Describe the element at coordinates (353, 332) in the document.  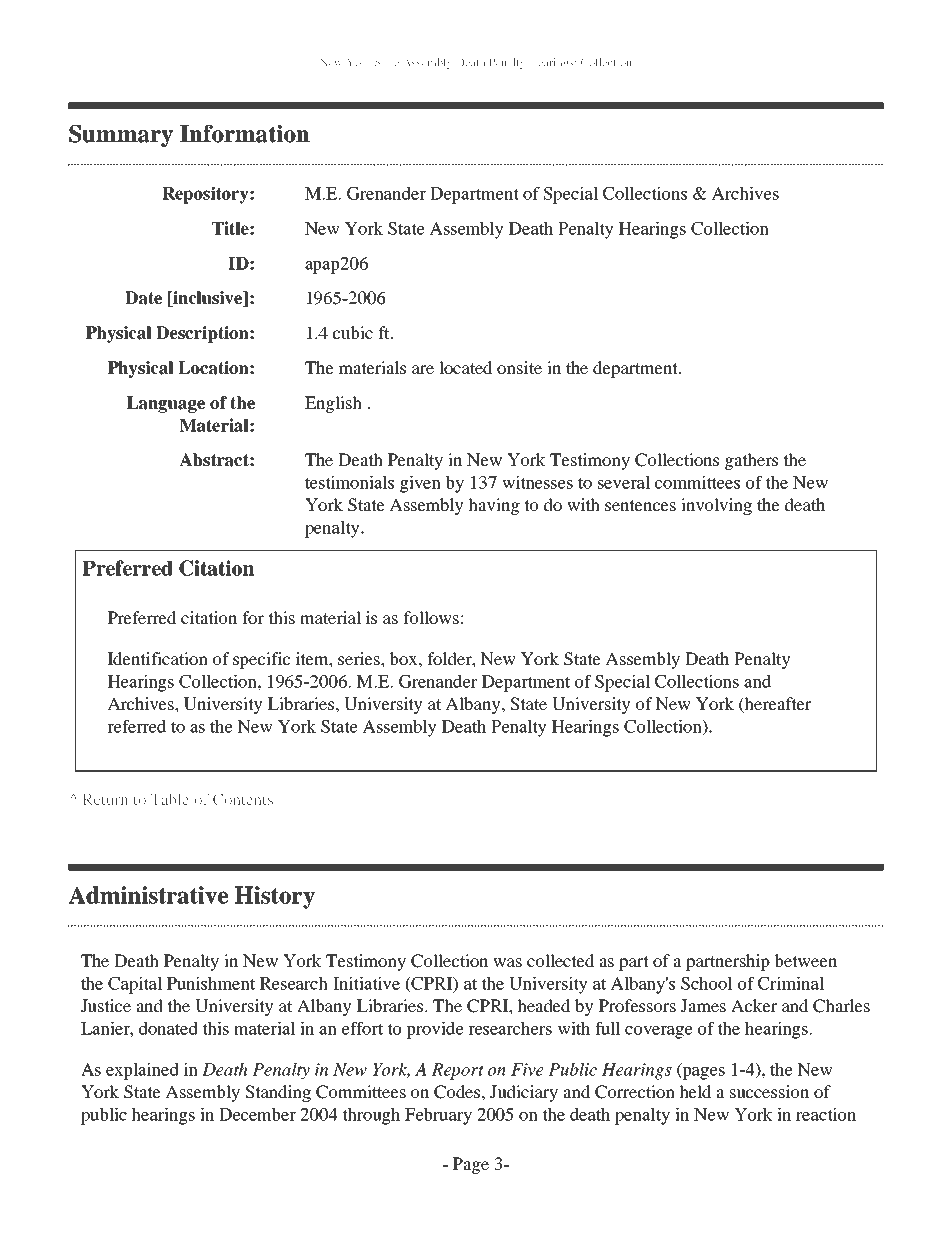
I see `cubic` at that location.
